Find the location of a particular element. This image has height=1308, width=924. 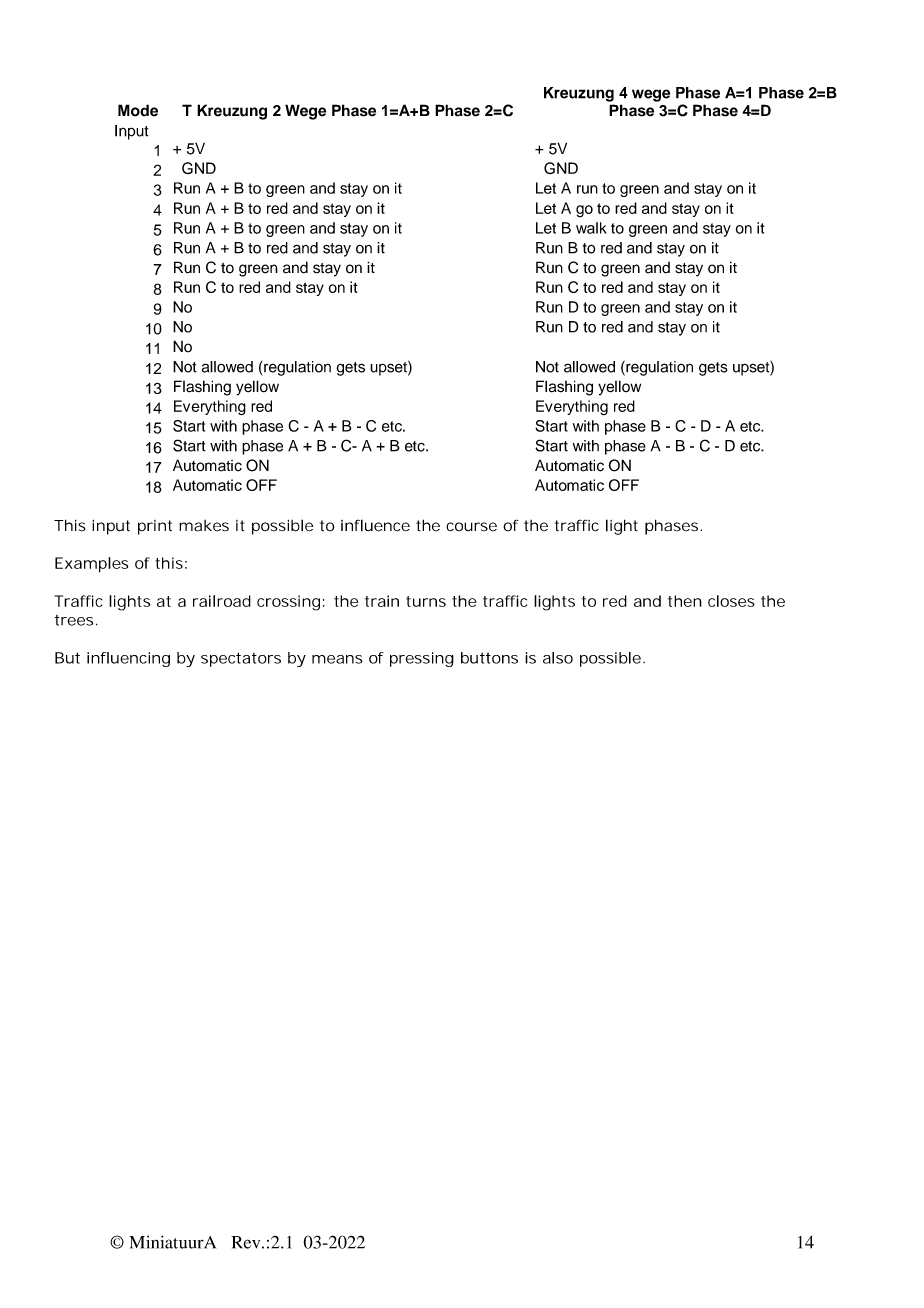

print is located at coordinates (155, 527).
